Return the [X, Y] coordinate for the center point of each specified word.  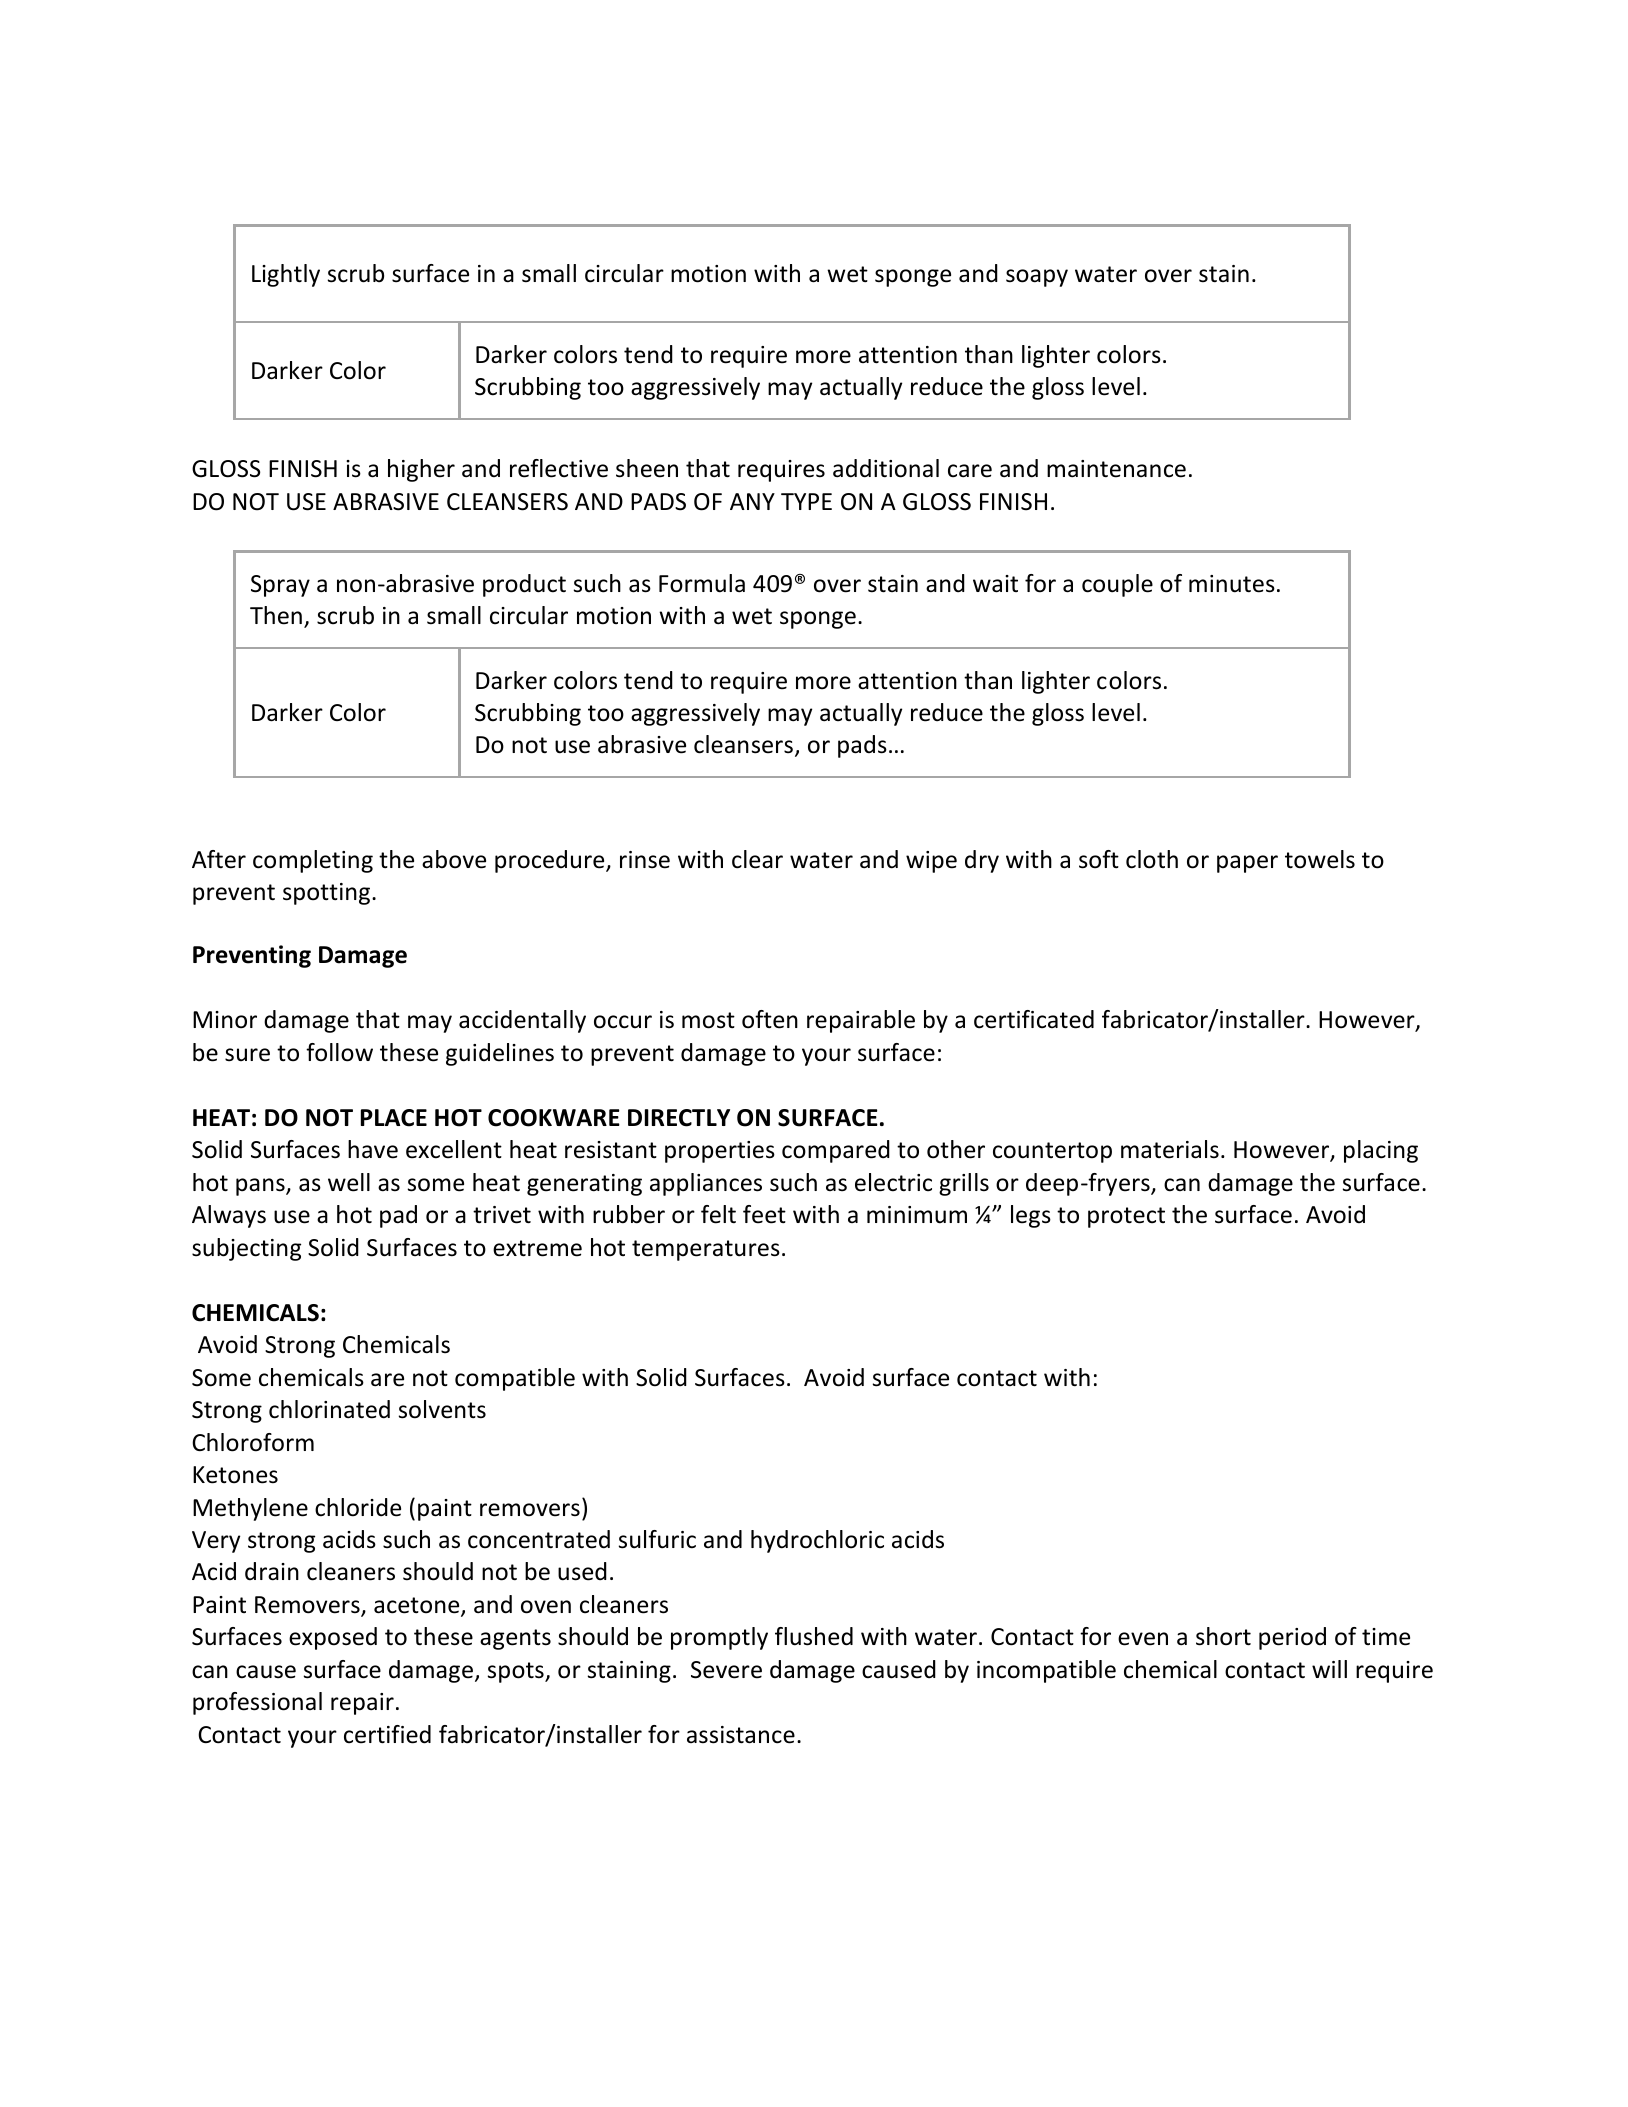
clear [757, 859]
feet [764, 1214]
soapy [1037, 278]
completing [313, 861]
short [1223, 1636]
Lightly [286, 275]
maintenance [1116, 469]
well [349, 1182]
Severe [726, 1670]
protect [1126, 1217]
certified [387, 1734]
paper [1247, 864]
